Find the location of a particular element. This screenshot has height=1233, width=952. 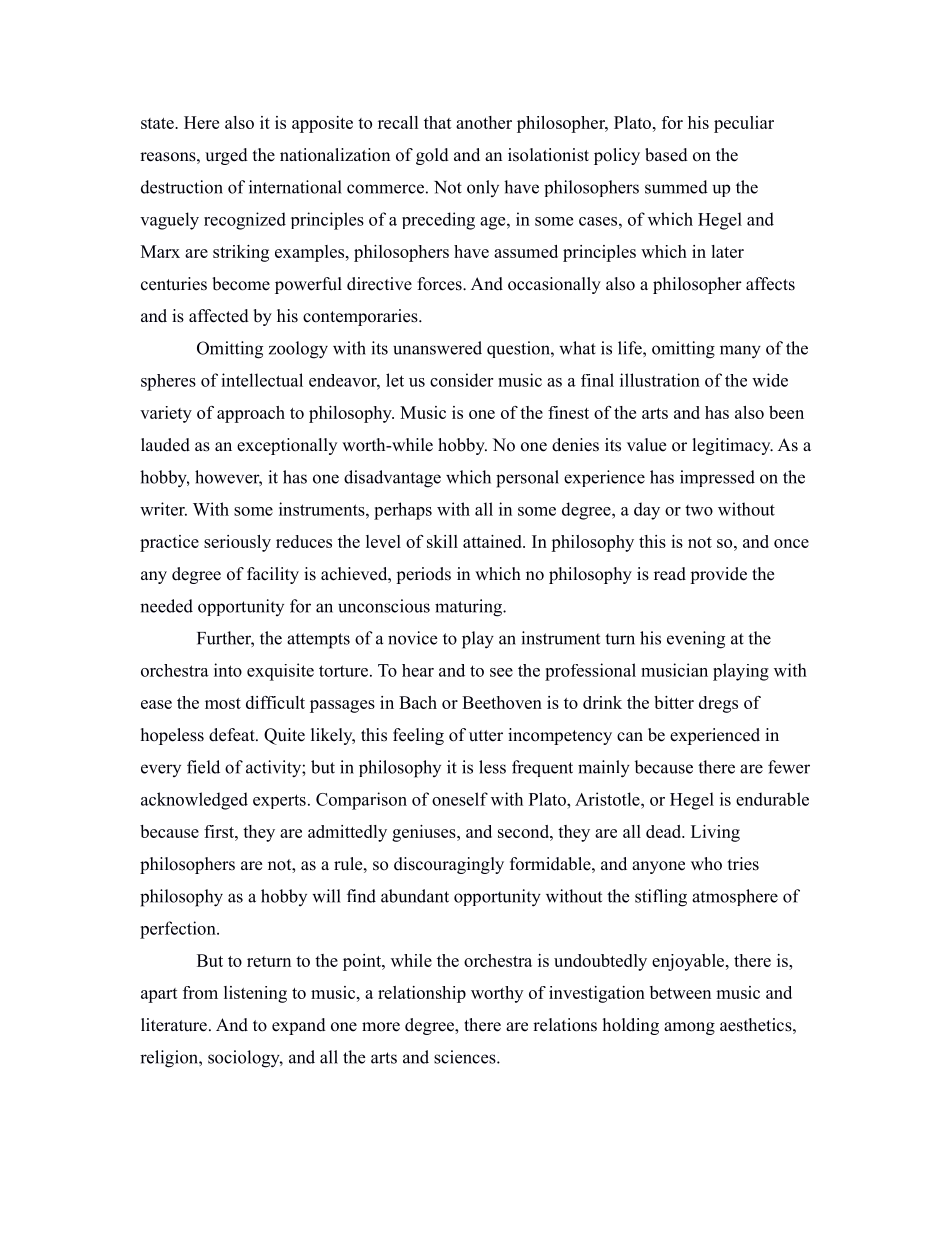

listening is located at coordinates (255, 994).
